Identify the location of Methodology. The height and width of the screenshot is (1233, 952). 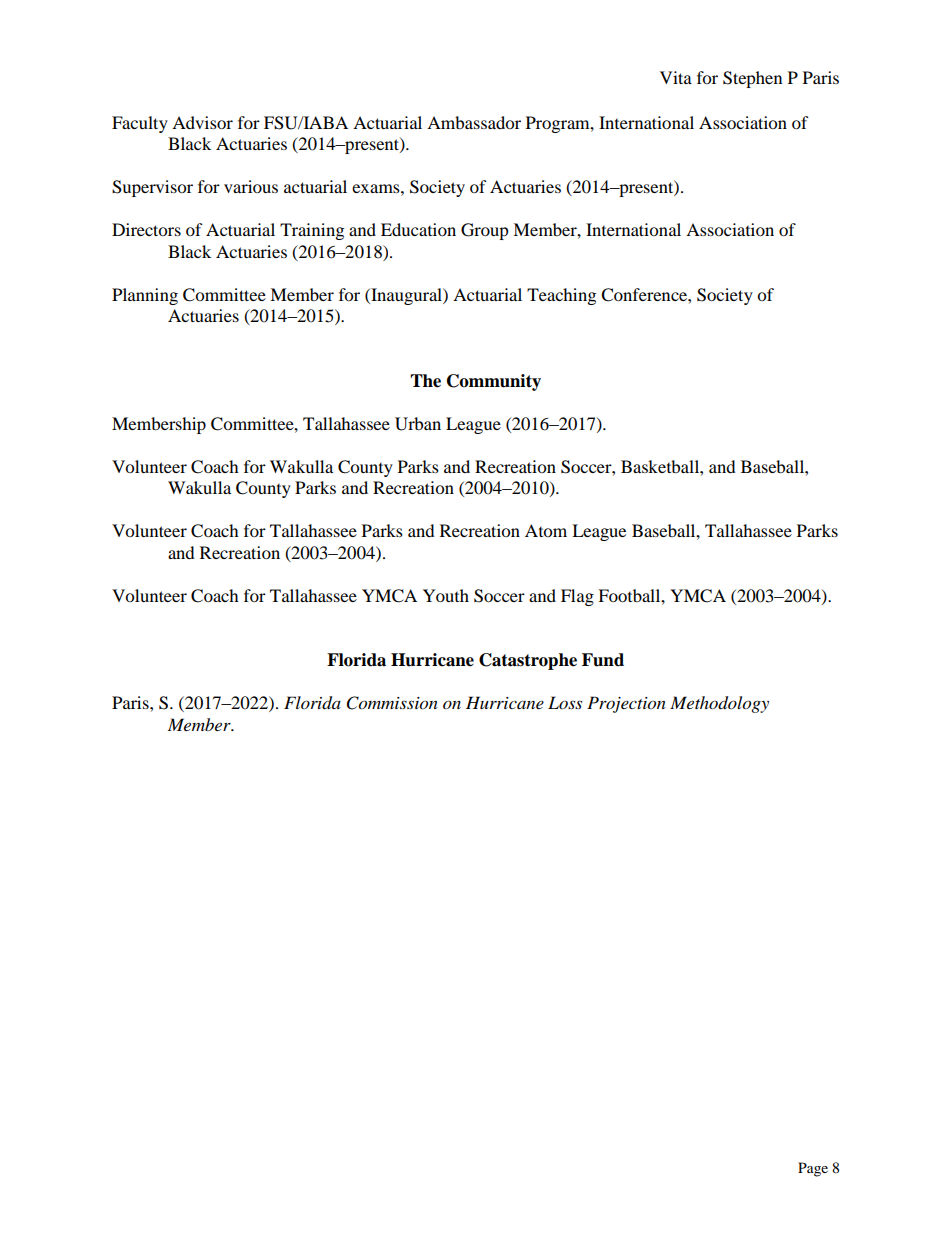
(719, 704).
